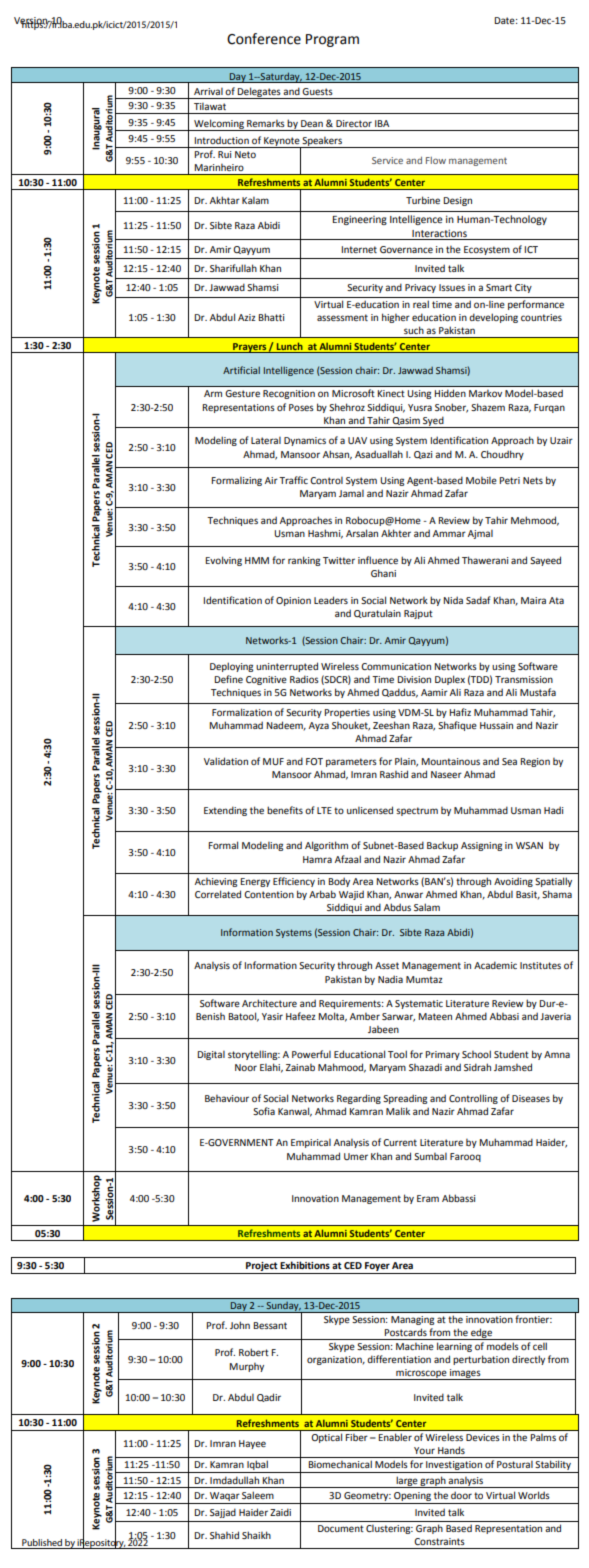  What do you see at coordinates (225, 811) in the image?
I see `Extending` at bounding box center [225, 811].
